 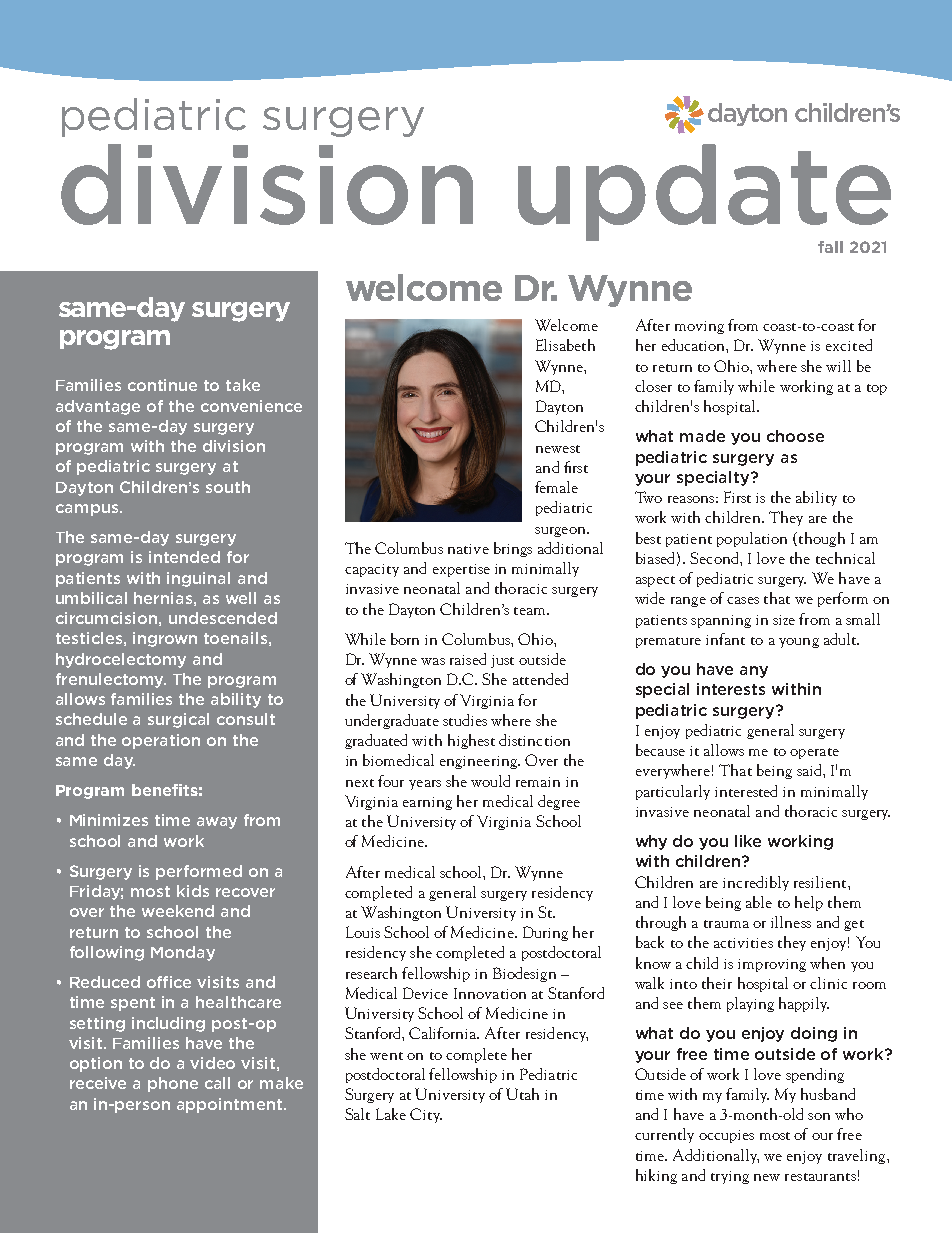 What do you see at coordinates (231, 1105) in the screenshot?
I see `appointment` at bounding box center [231, 1105].
